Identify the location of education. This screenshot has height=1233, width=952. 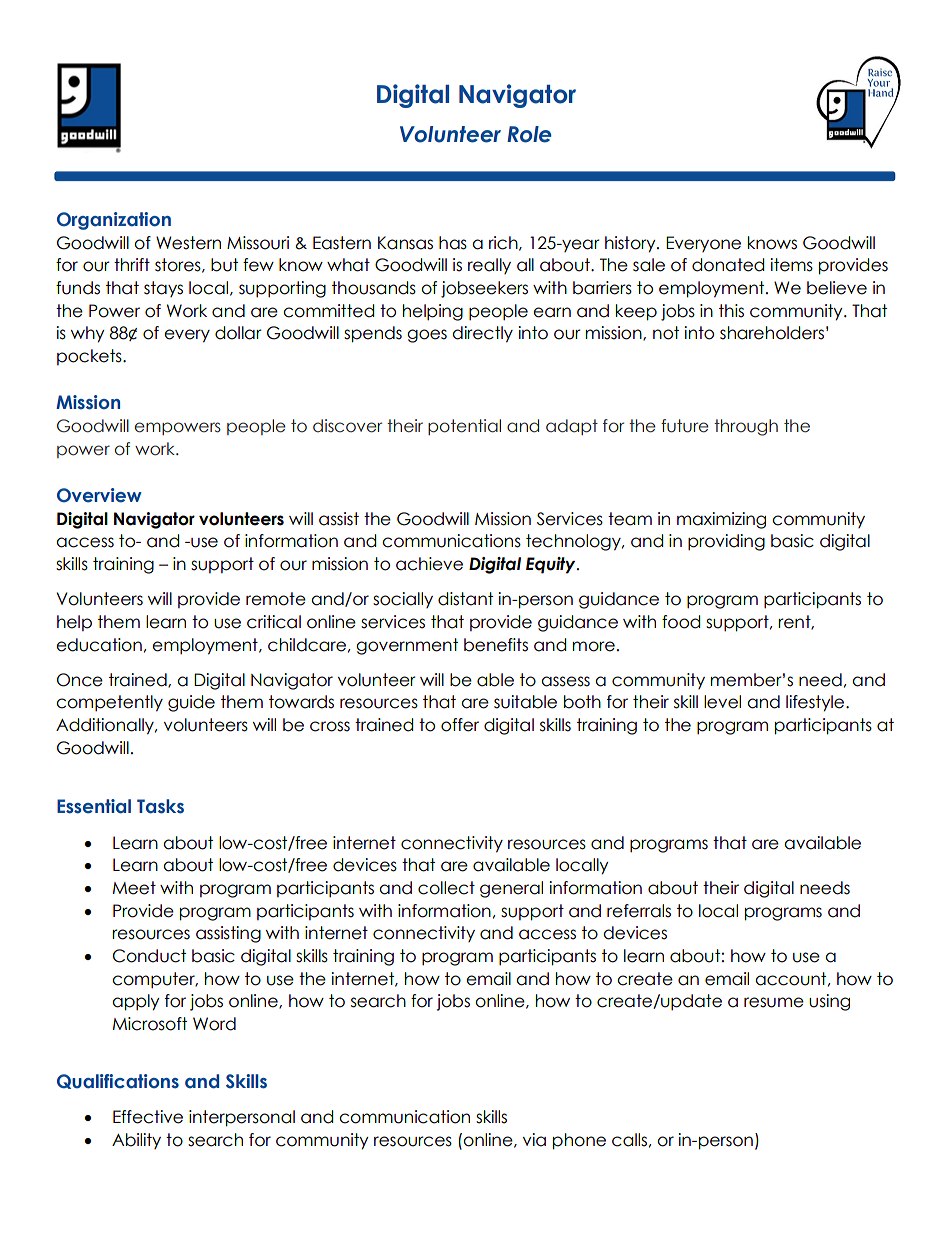
(99, 645).
